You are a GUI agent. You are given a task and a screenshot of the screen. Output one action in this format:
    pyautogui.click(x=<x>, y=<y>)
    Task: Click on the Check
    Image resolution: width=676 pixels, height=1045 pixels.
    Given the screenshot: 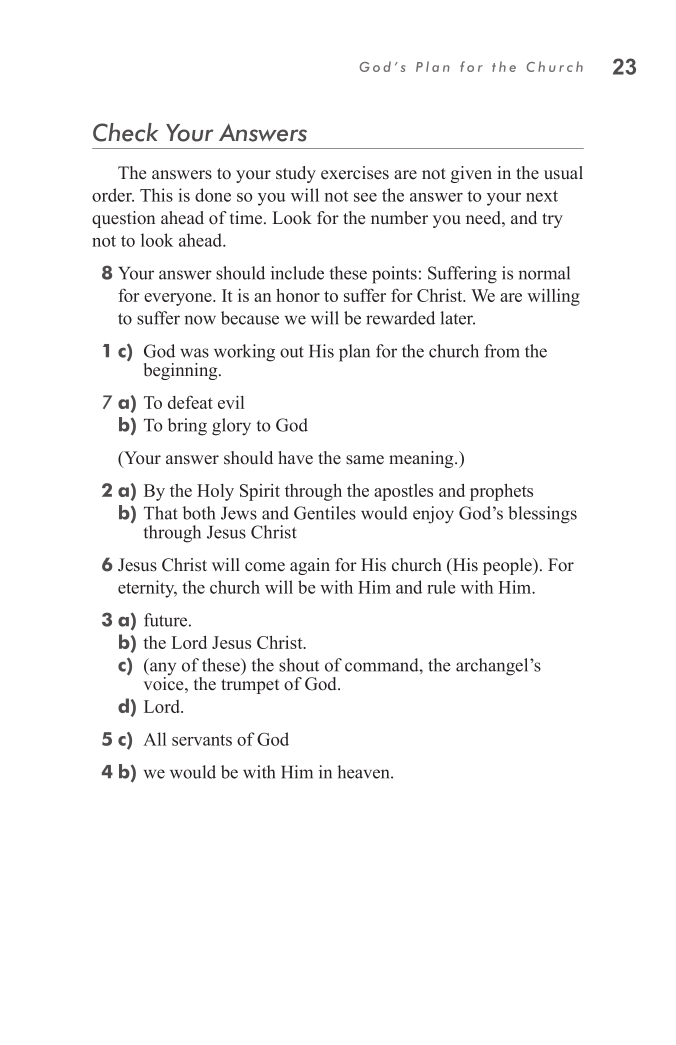 What is the action you would take?
    pyautogui.click(x=125, y=132)
